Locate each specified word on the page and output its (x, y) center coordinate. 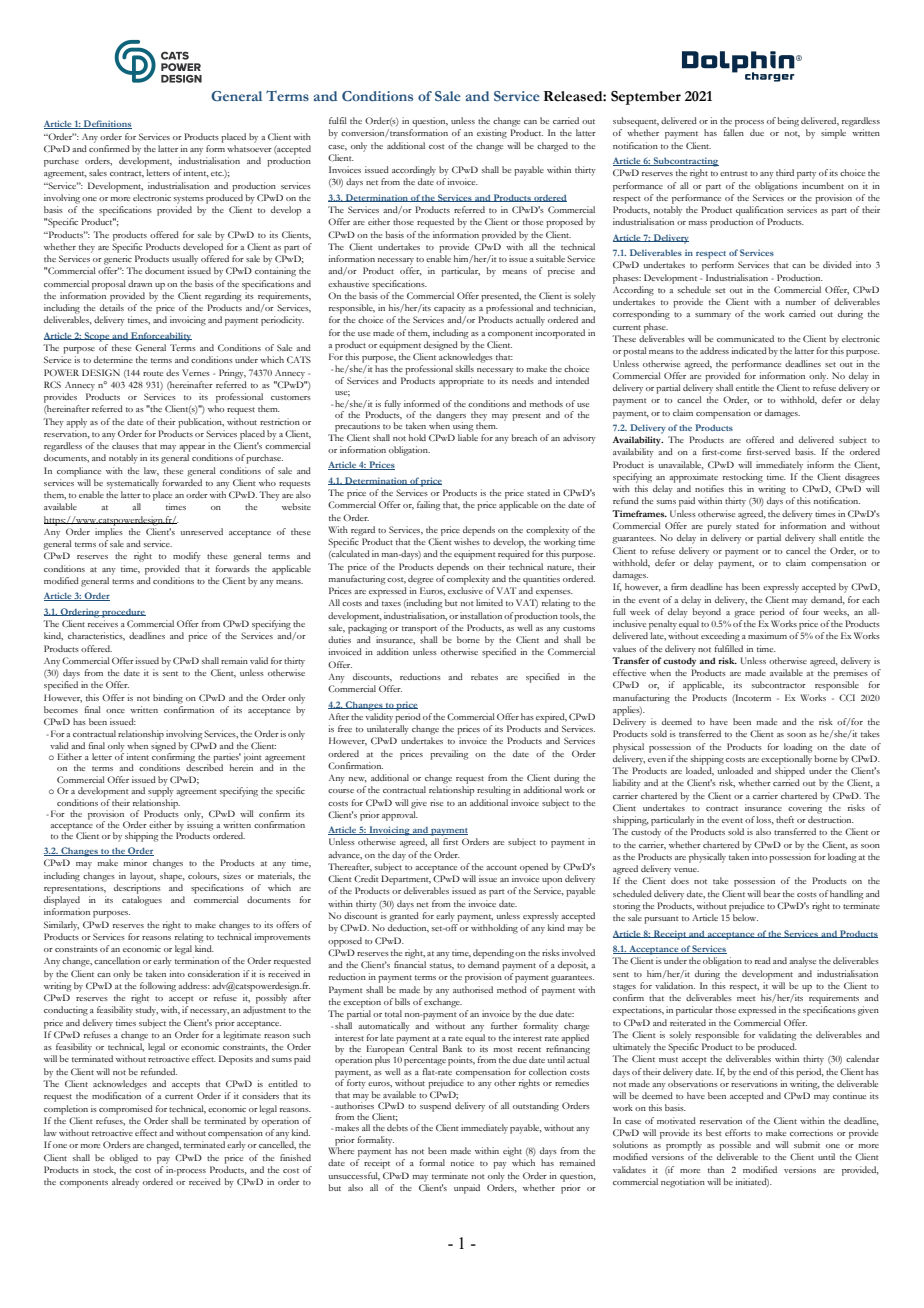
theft (785, 819)
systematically (133, 484)
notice (462, 1162)
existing (492, 134)
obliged (124, 1159)
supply (161, 791)
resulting (494, 791)
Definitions (107, 124)
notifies (709, 488)
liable (468, 437)
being (788, 122)
